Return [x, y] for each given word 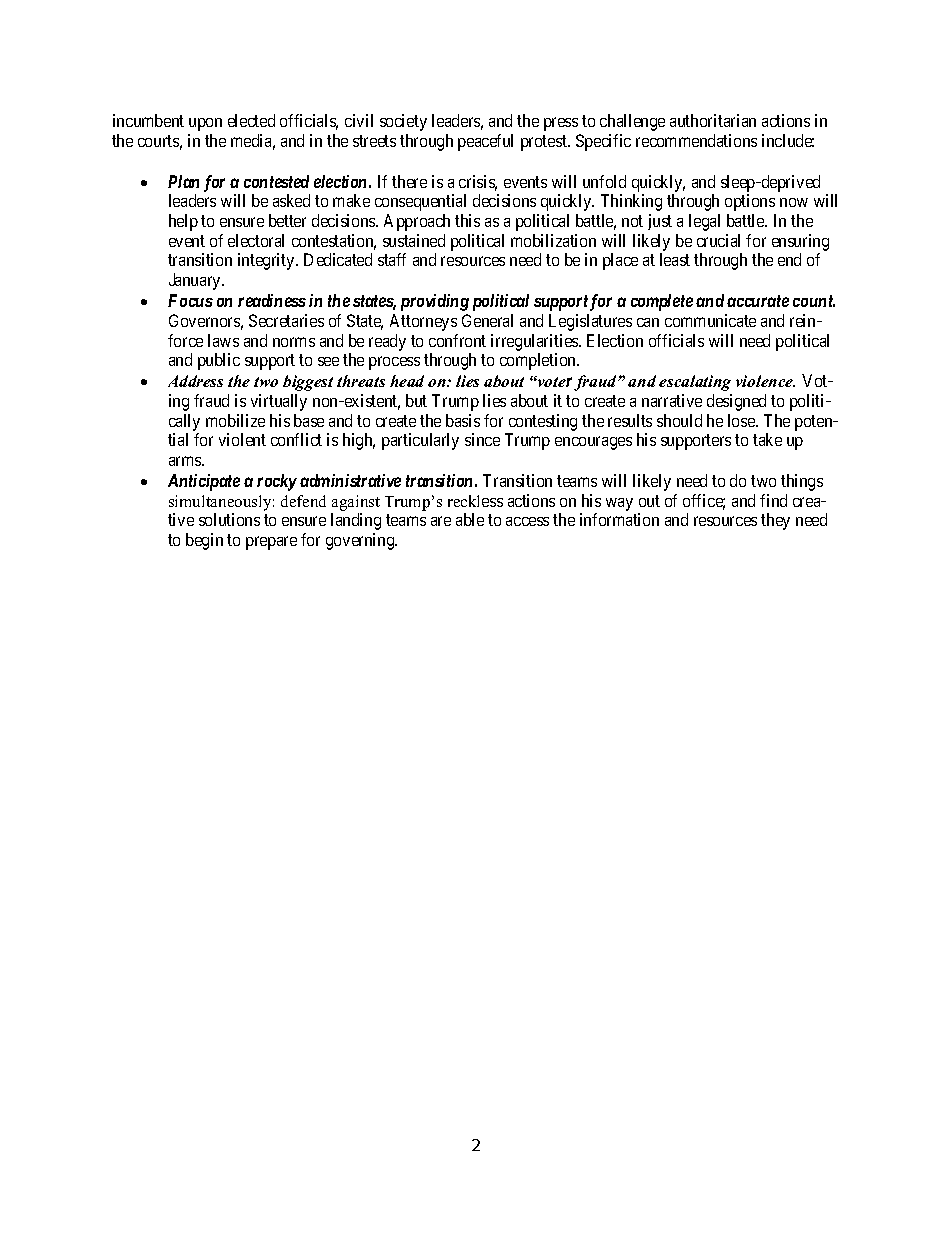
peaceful [485, 142]
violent [242, 439]
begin [204, 541]
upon [205, 124]
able [470, 519]
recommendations [696, 140]
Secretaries [286, 320]
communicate [710, 320]
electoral [256, 240]
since [482, 439]
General [487, 320]
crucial [718, 240]
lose [742, 420]
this [467, 220]
